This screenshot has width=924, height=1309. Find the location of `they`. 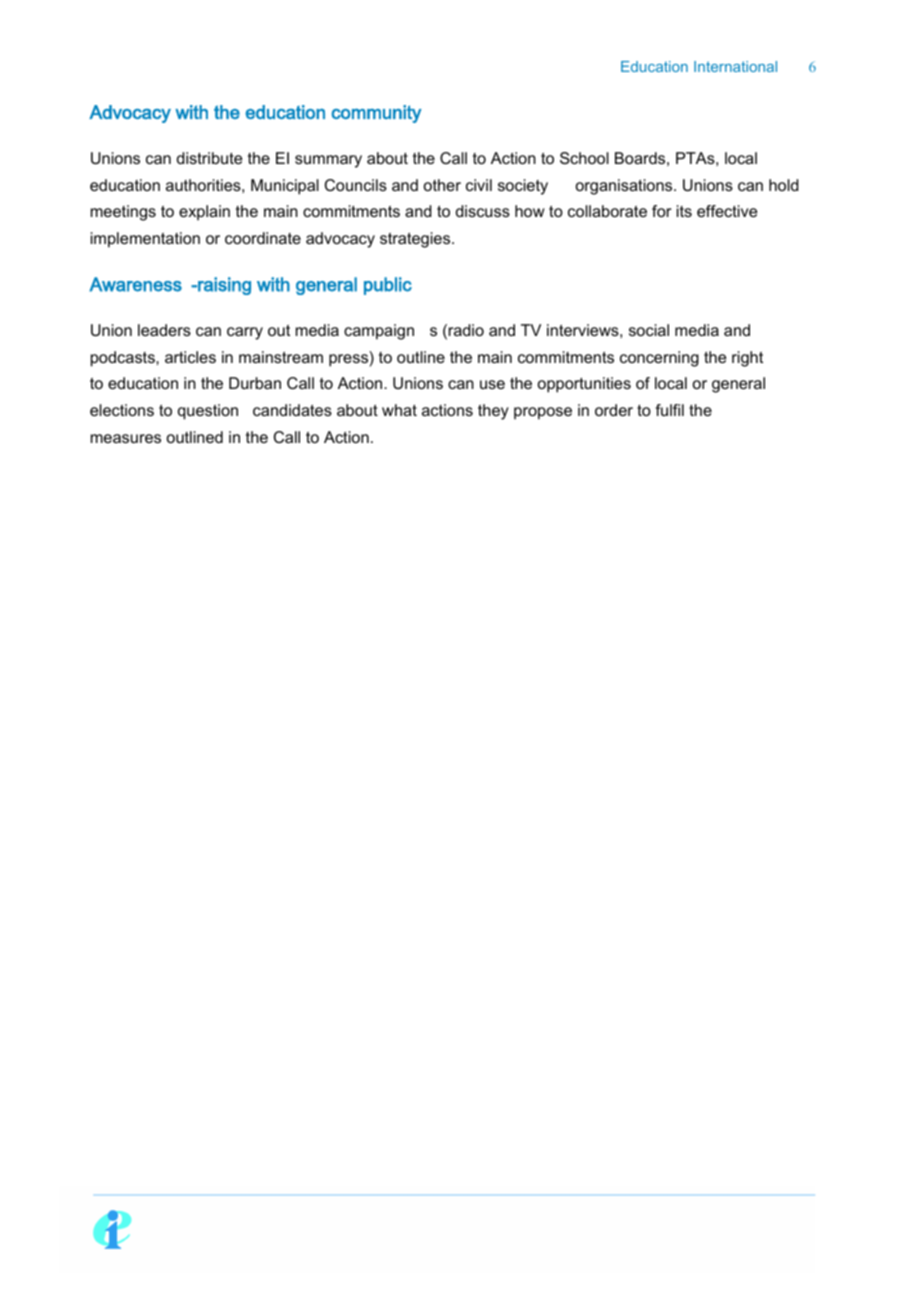

they is located at coordinates (493, 412).
